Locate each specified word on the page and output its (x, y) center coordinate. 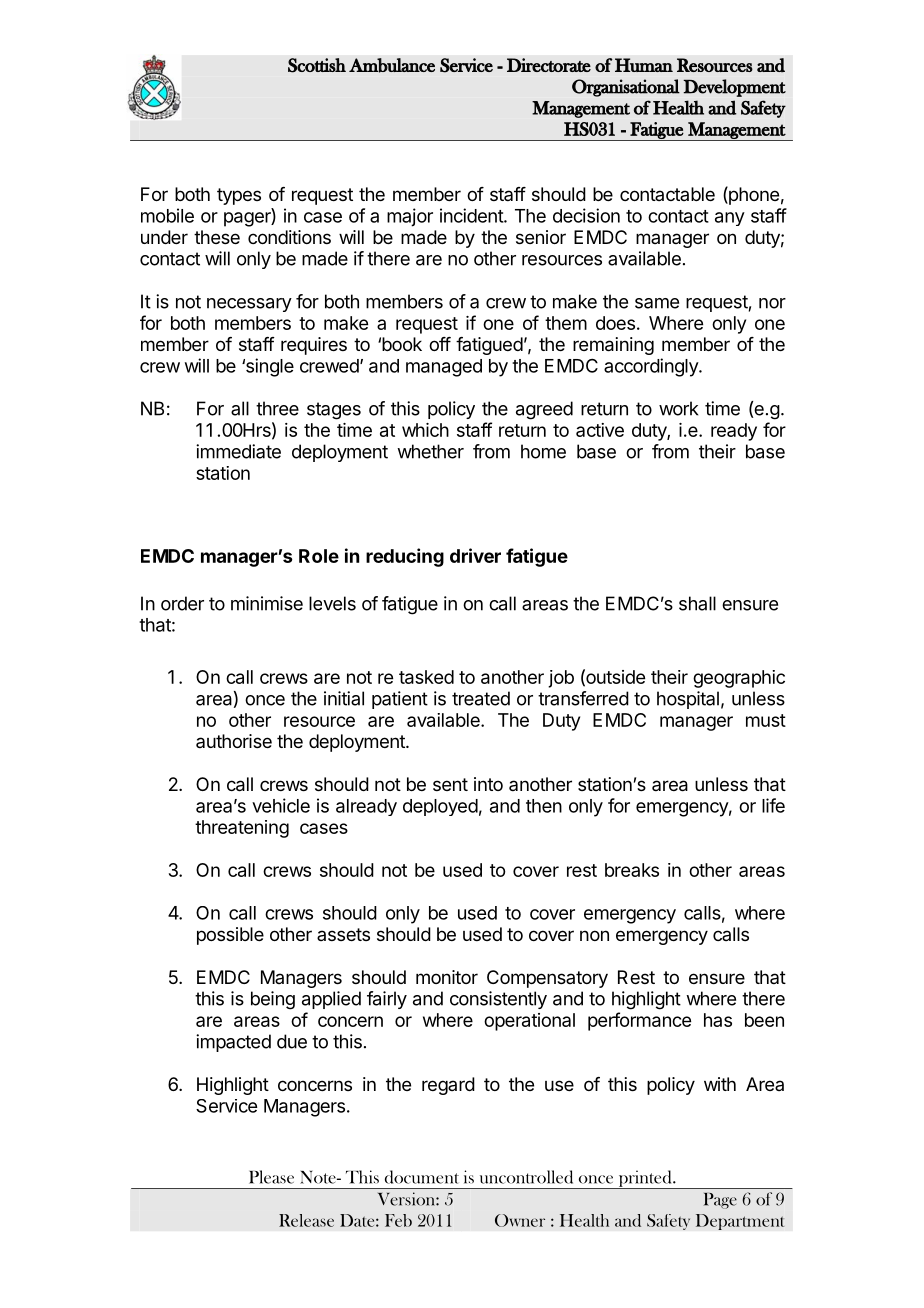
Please (271, 1177)
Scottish (317, 65)
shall (697, 603)
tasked (426, 677)
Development (734, 88)
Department (740, 1222)
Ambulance (392, 65)
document (422, 1177)
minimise (267, 603)
